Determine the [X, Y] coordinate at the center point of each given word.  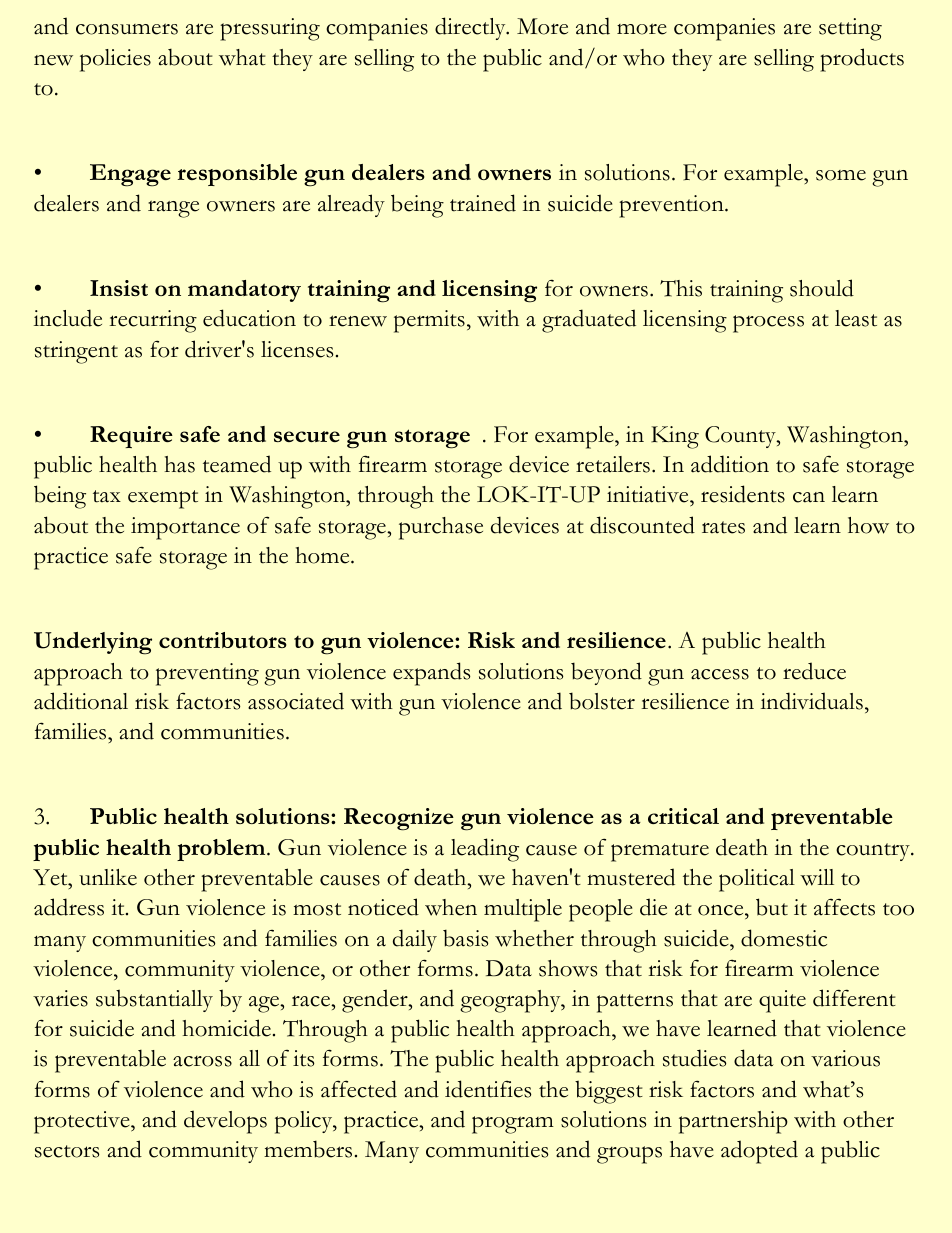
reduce [814, 671]
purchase [441, 528]
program [513, 1125]
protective [83, 1122]
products [862, 60]
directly [471, 28]
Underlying [93, 643]
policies [115, 60]
